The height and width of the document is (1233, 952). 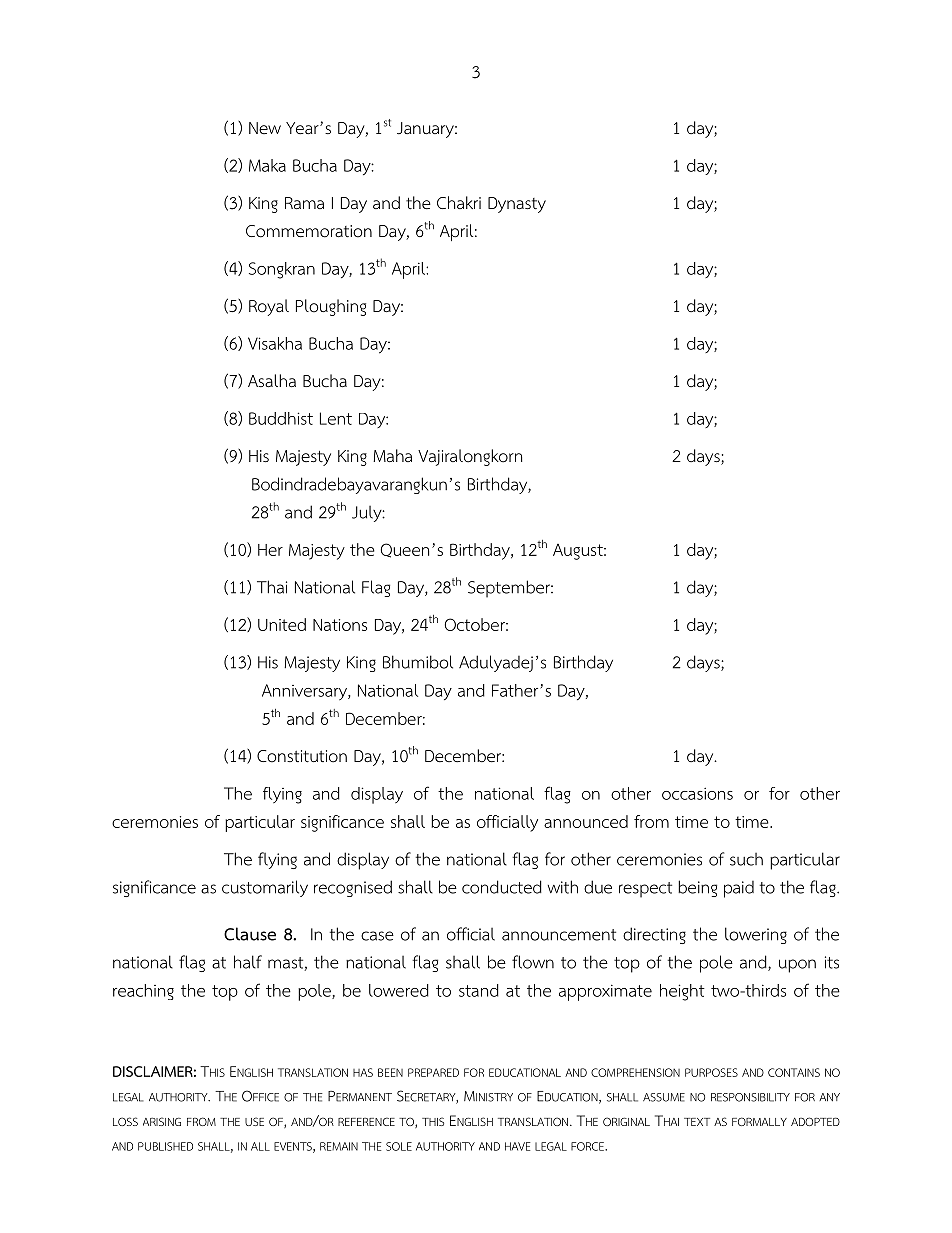 What do you see at coordinates (517, 205) in the document?
I see `Dynasty` at bounding box center [517, 205].
